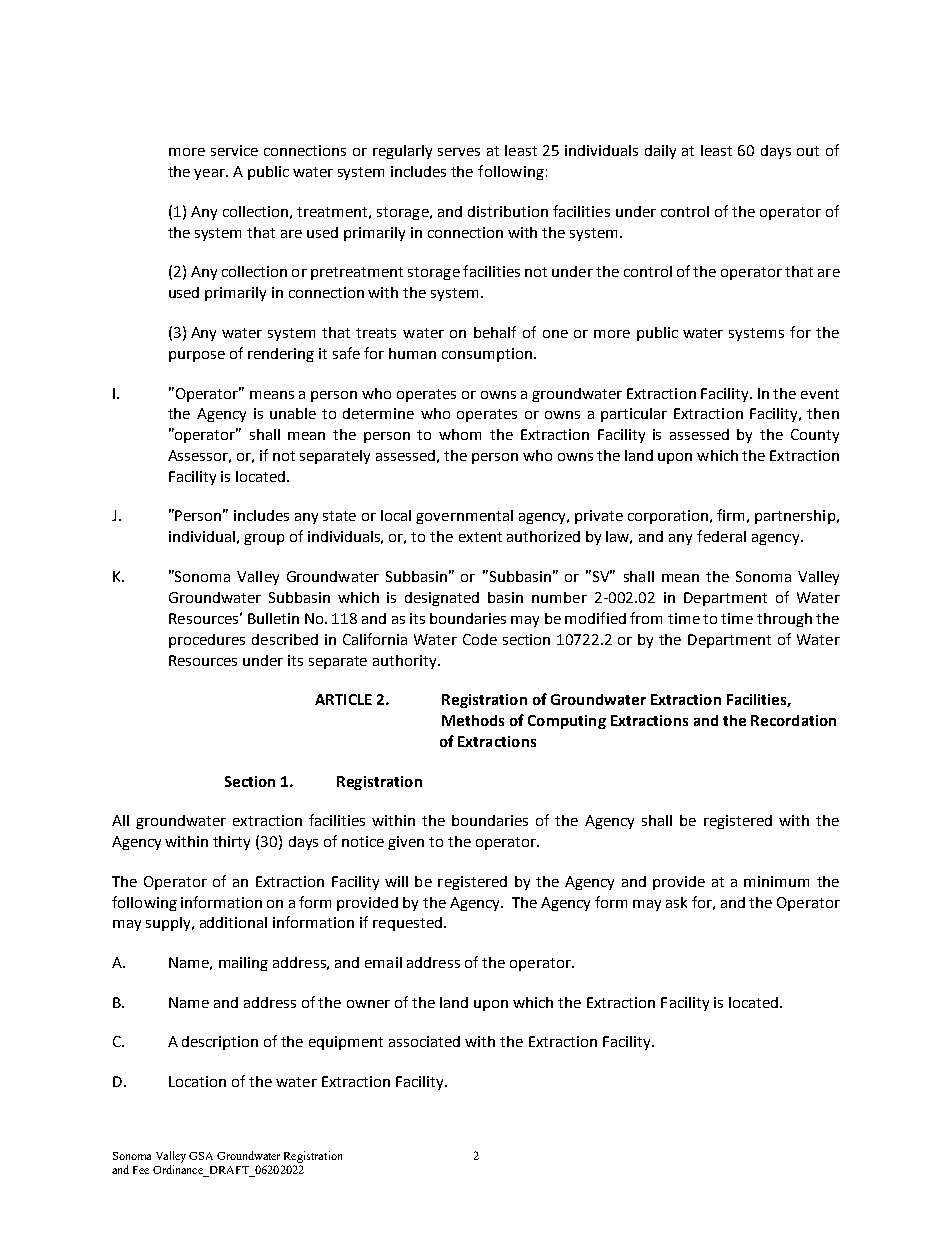  Describe the element at coordinates (201, 1156) in the document. I see `GSA` at that location.
